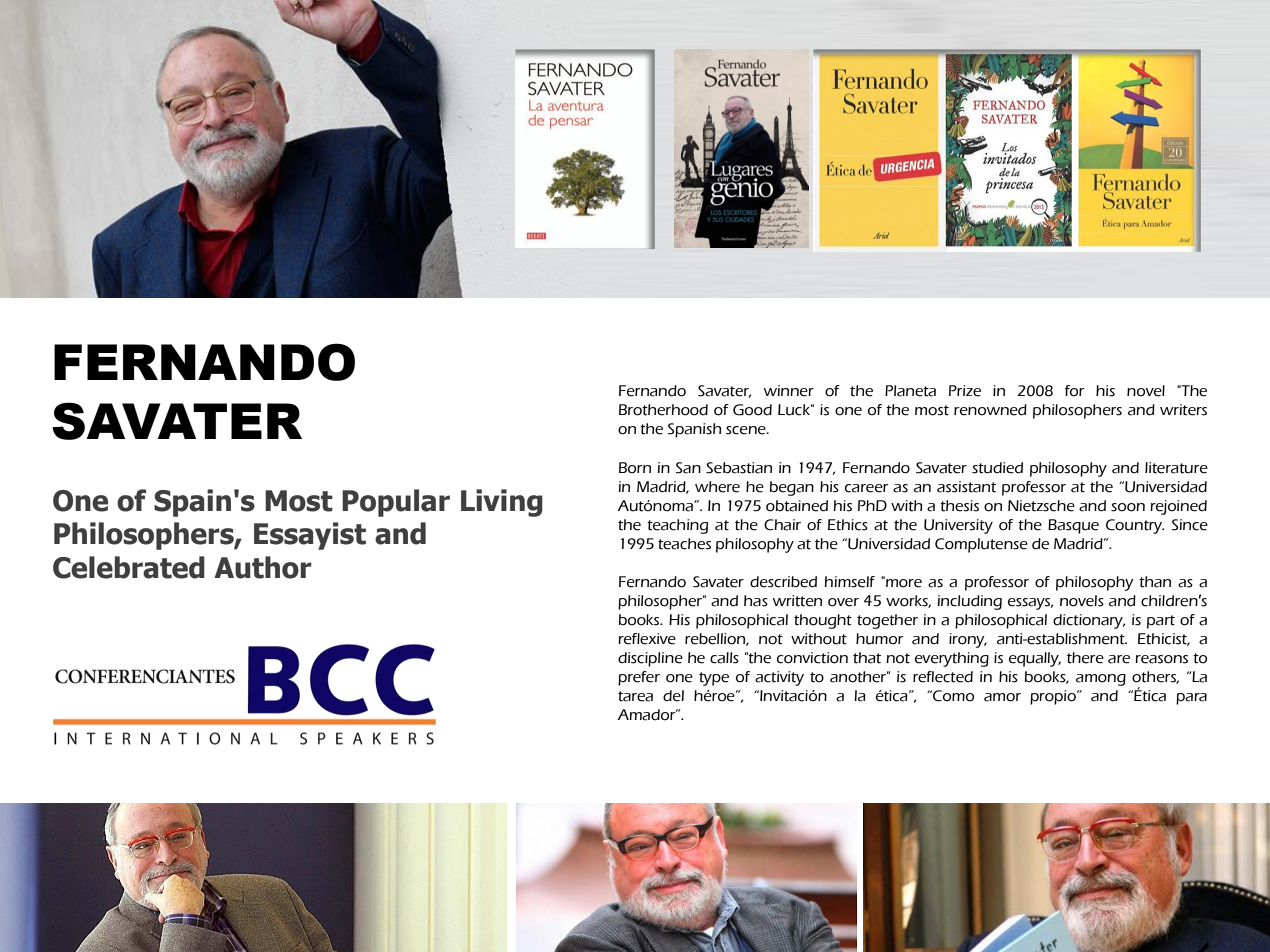 The height and width of the image is (952, 1270). What do you see at coordinates (677, 526) in the image?
I see `teaching` at bounding box center [677, 526].
